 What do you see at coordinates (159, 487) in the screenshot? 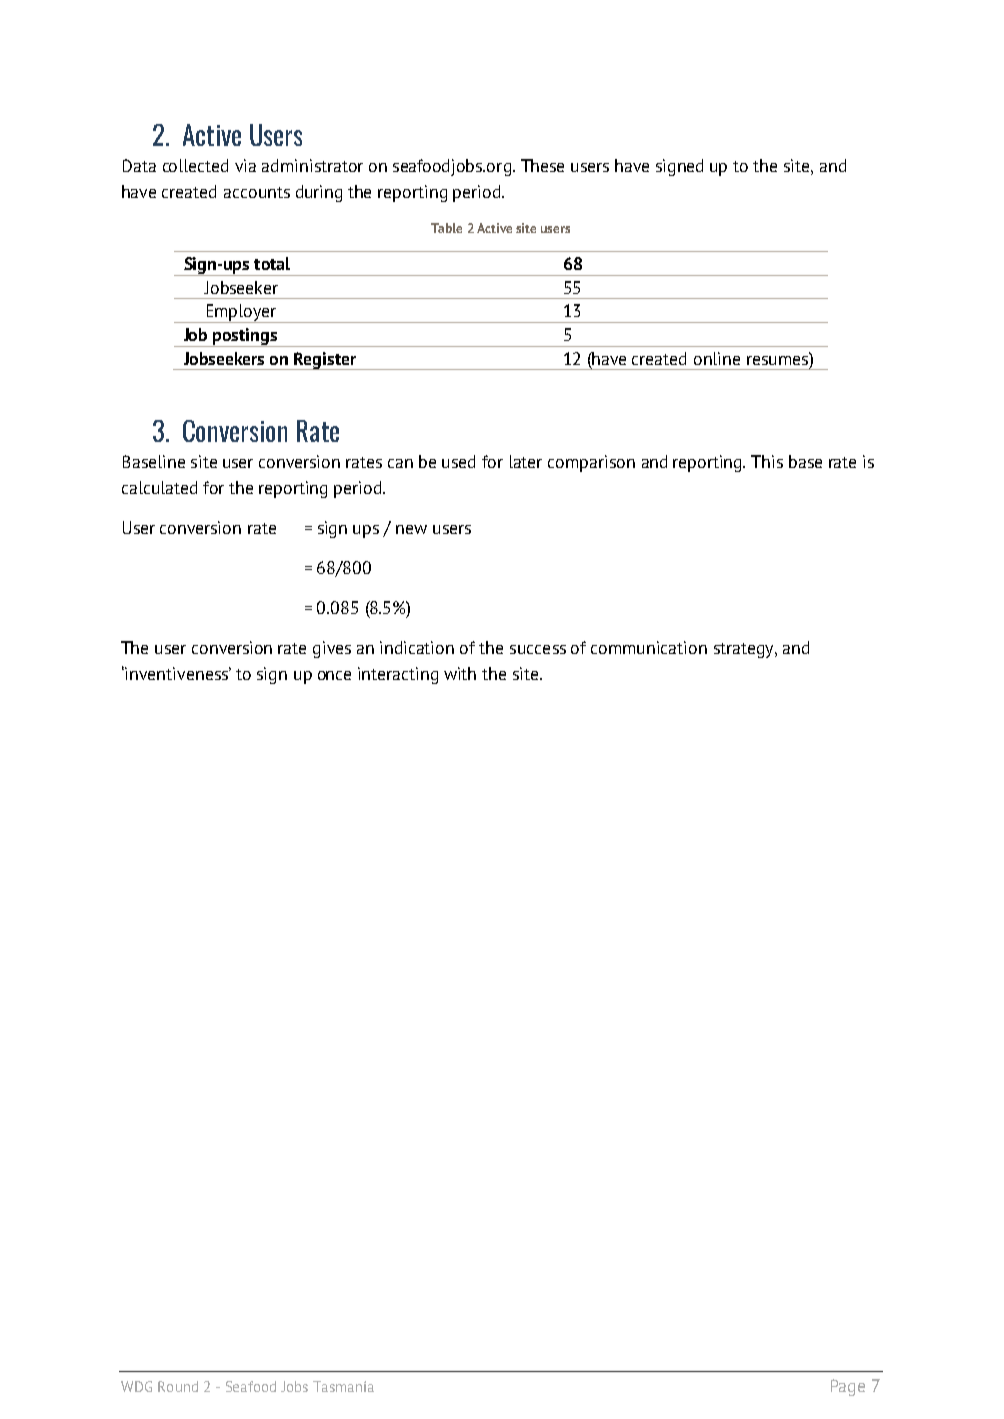
I see `calculated` at bounding box center [159, 487].
